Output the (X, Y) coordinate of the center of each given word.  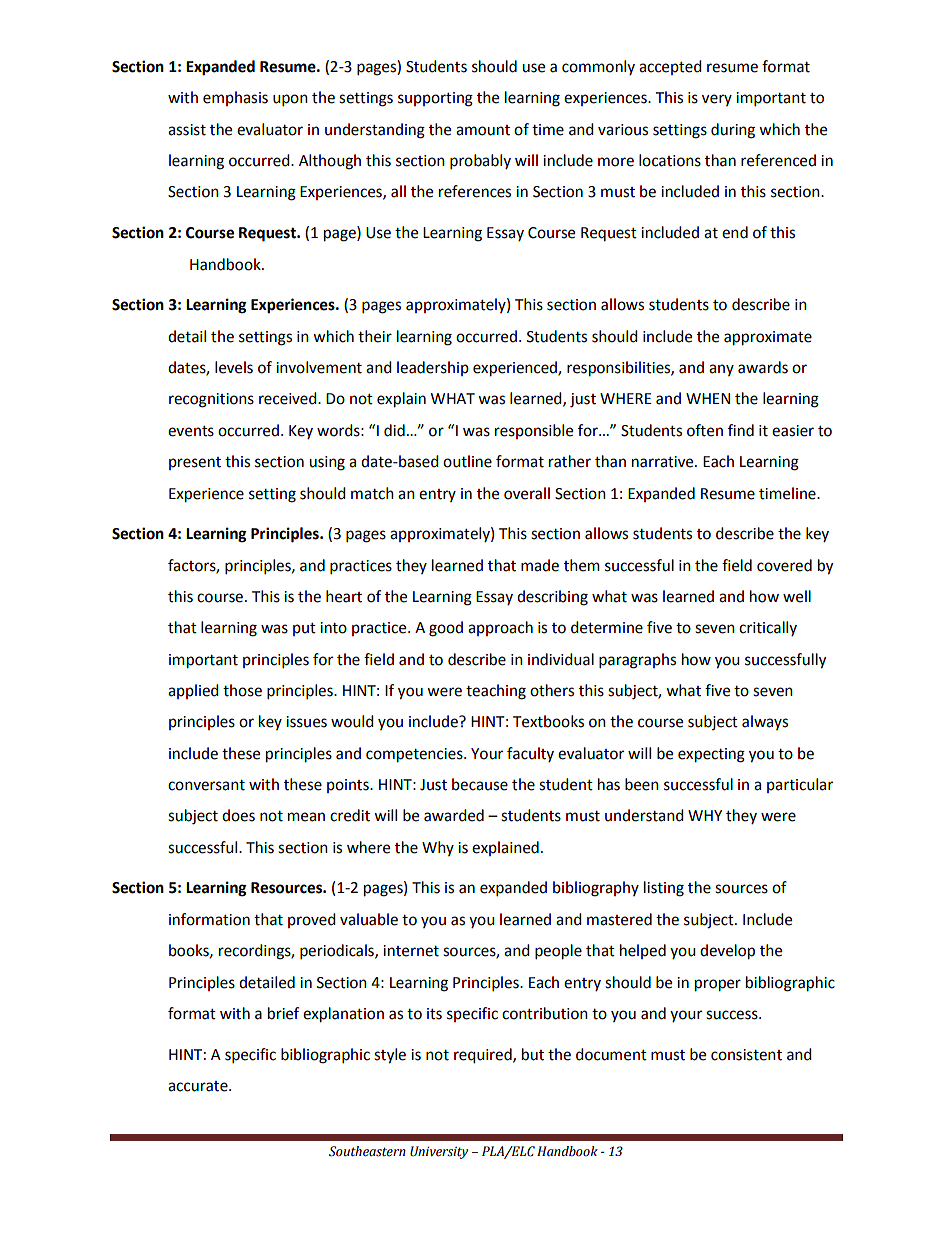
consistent (746, 1055)
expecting (711, 755)
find (741, 430)
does (238, 815)
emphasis (235, 98)
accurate (199, 1086)
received (289, 398)
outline (467, 461)
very (717, 100)
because (480, 784)
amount (483, 130)
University (439, 1152)
